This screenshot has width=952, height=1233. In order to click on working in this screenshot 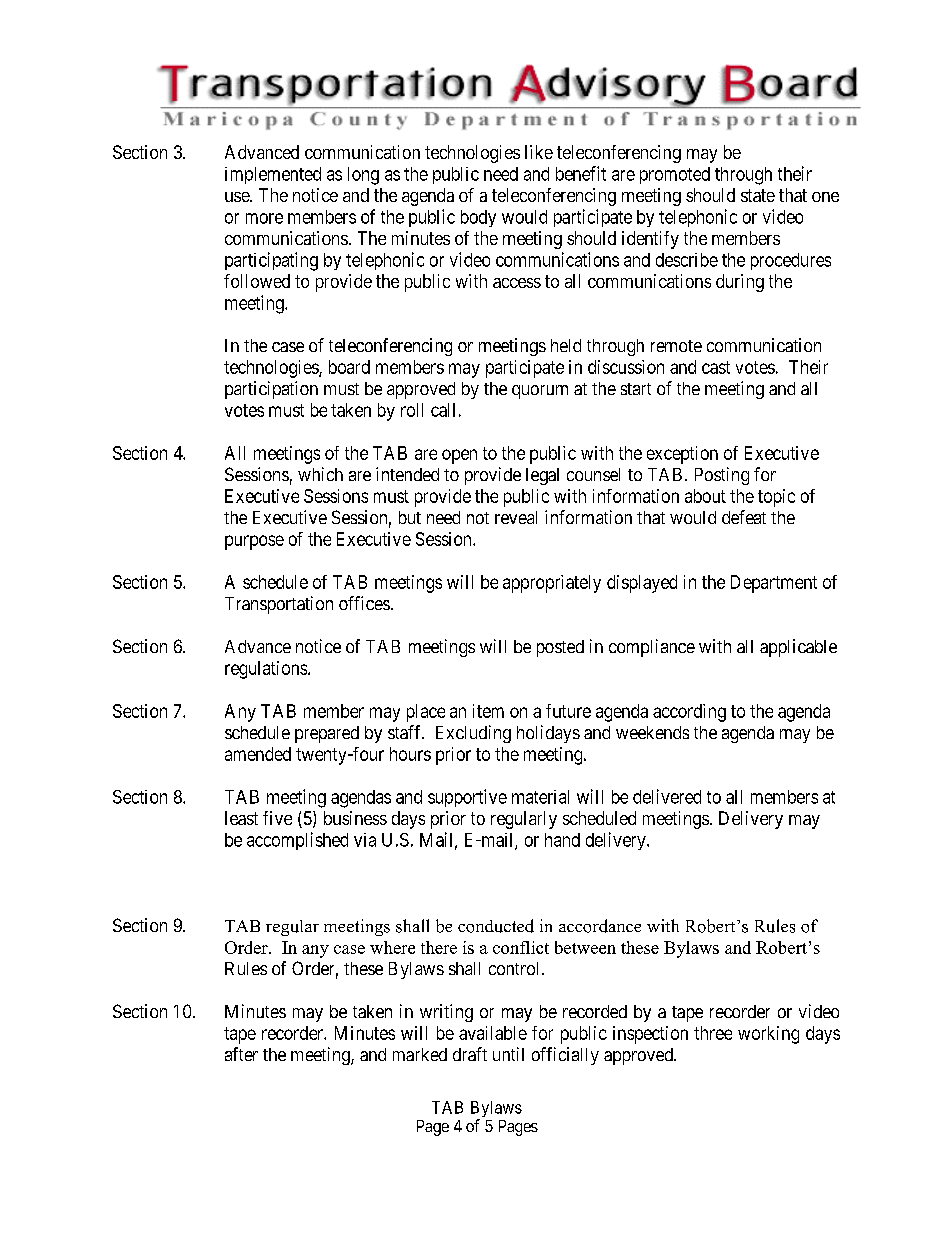, I will do `click(768, 1035)`.
